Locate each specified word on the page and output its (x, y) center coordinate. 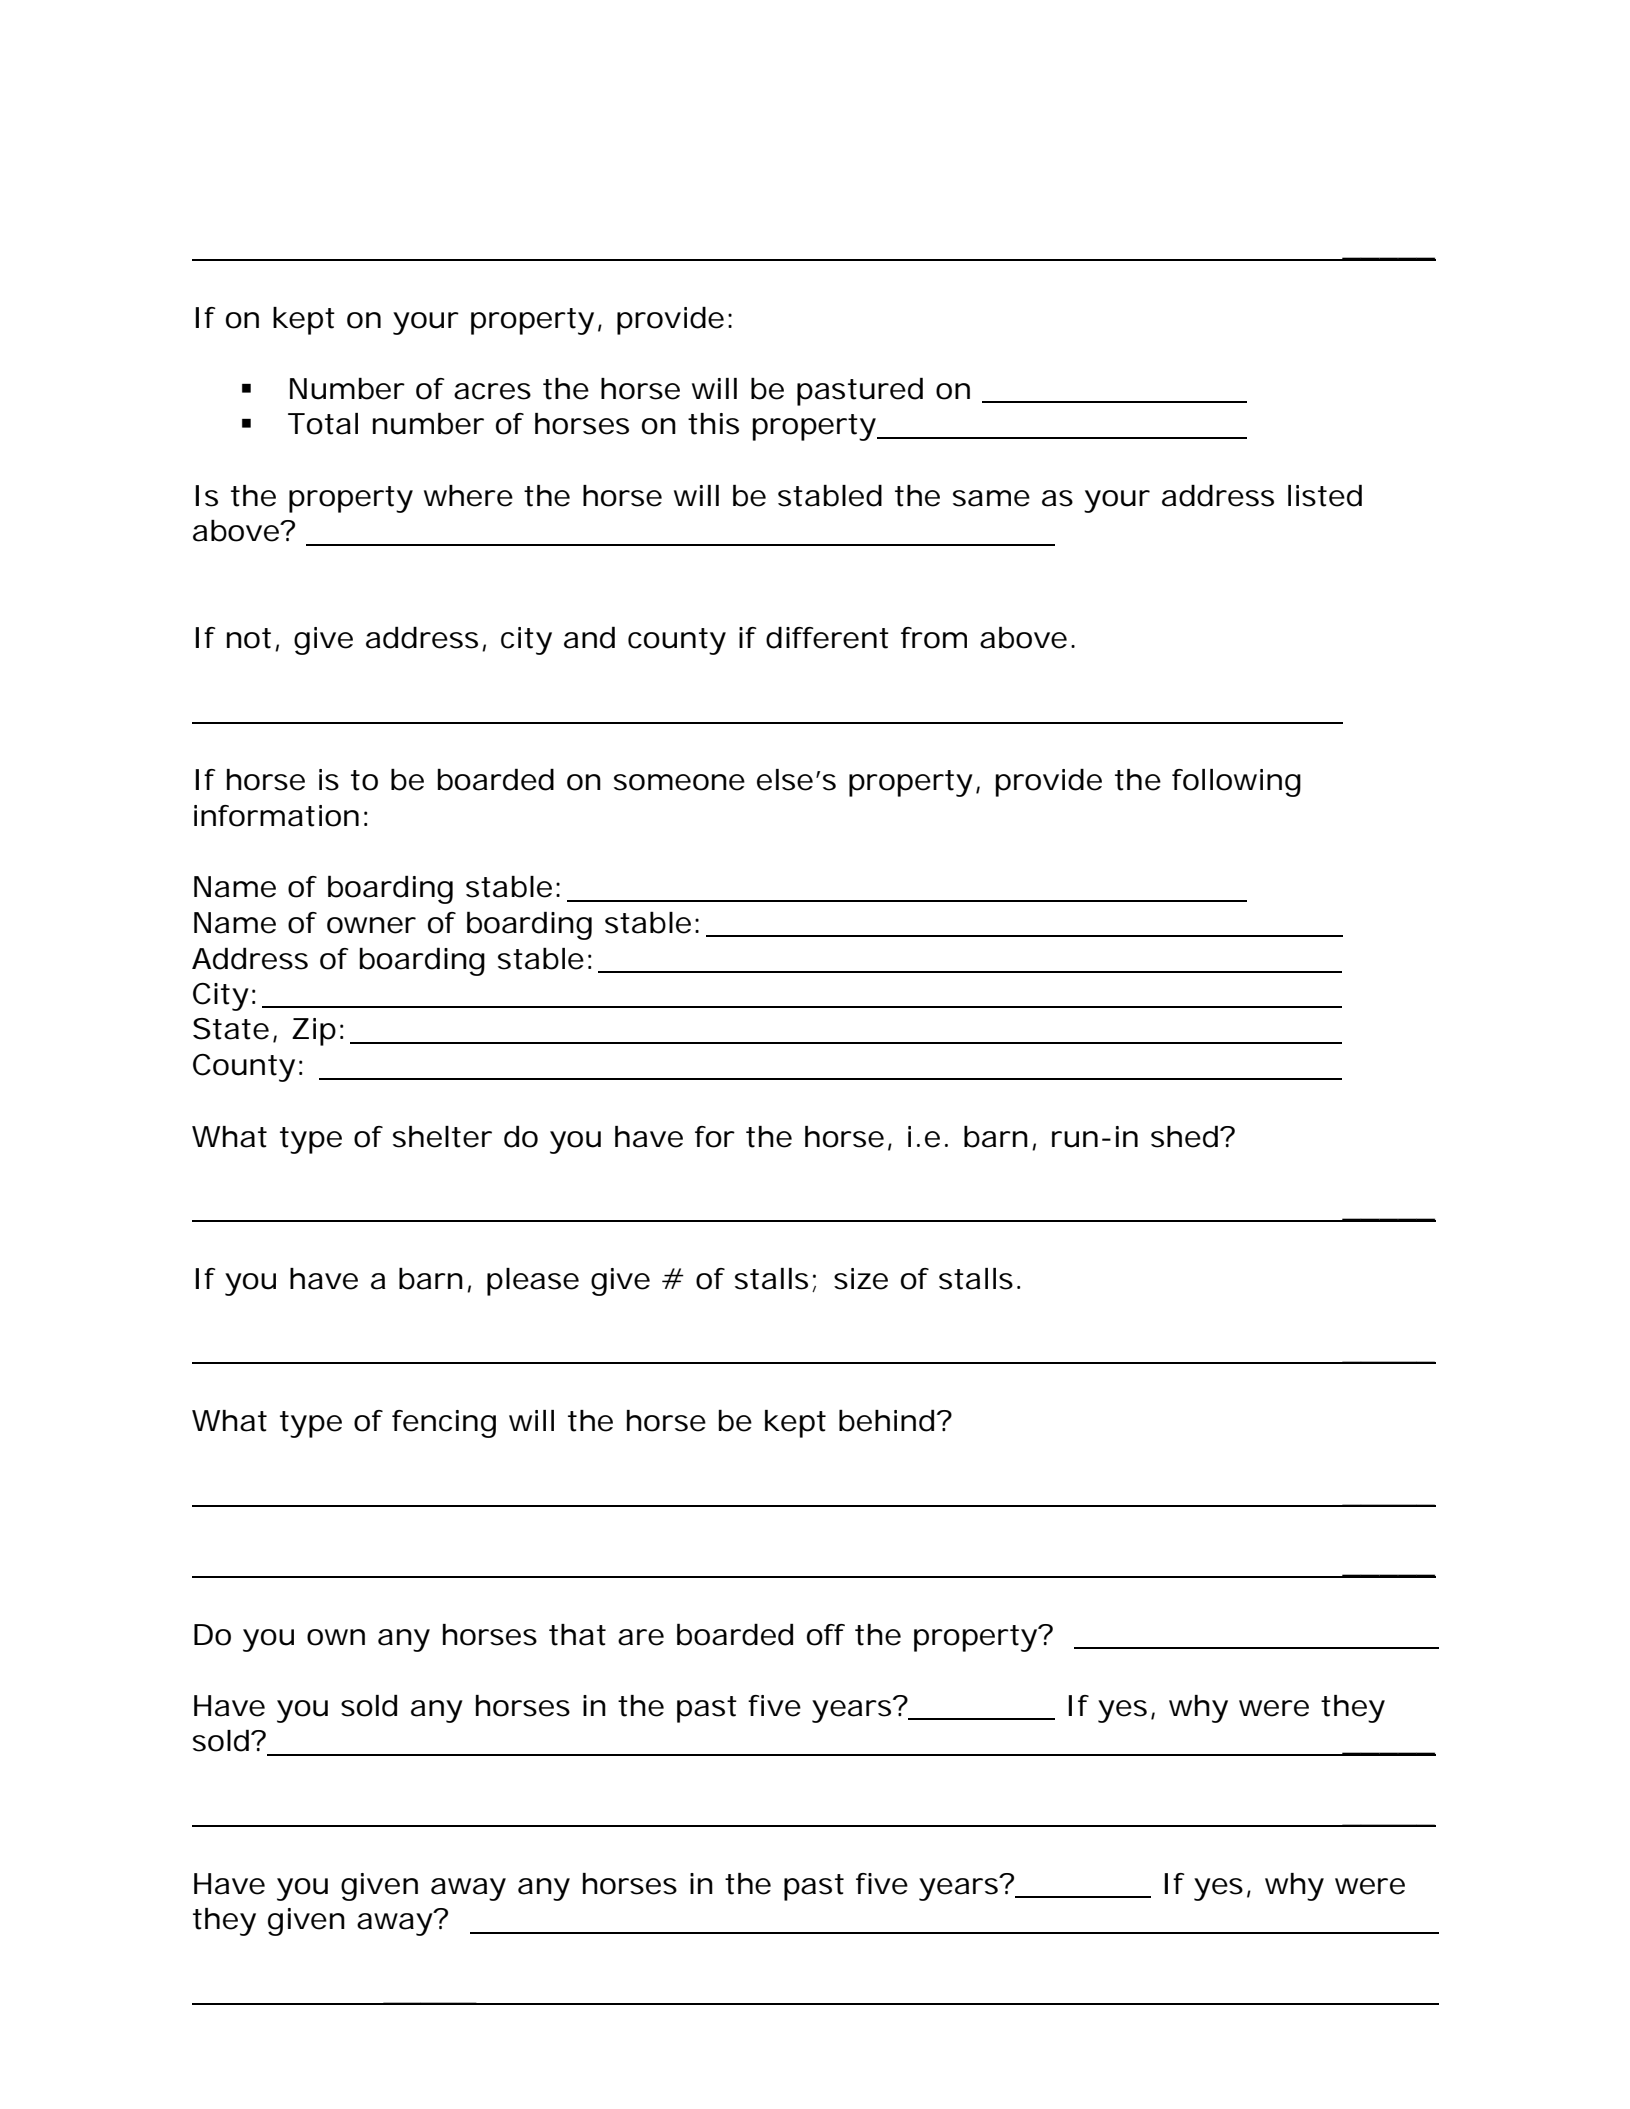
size (861, 1279)
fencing (444, 1424)
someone (679, 782)
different (827, 637)
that (577, 1635)
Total (323, 424)
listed (1325, 495)
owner (371, 925)
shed (1184, 1136)
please (533, 1282)
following (1236, 783)
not (249, 638)
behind (886, 1420)
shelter (442, 1137)
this (713, 424)
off (826, 1635)
